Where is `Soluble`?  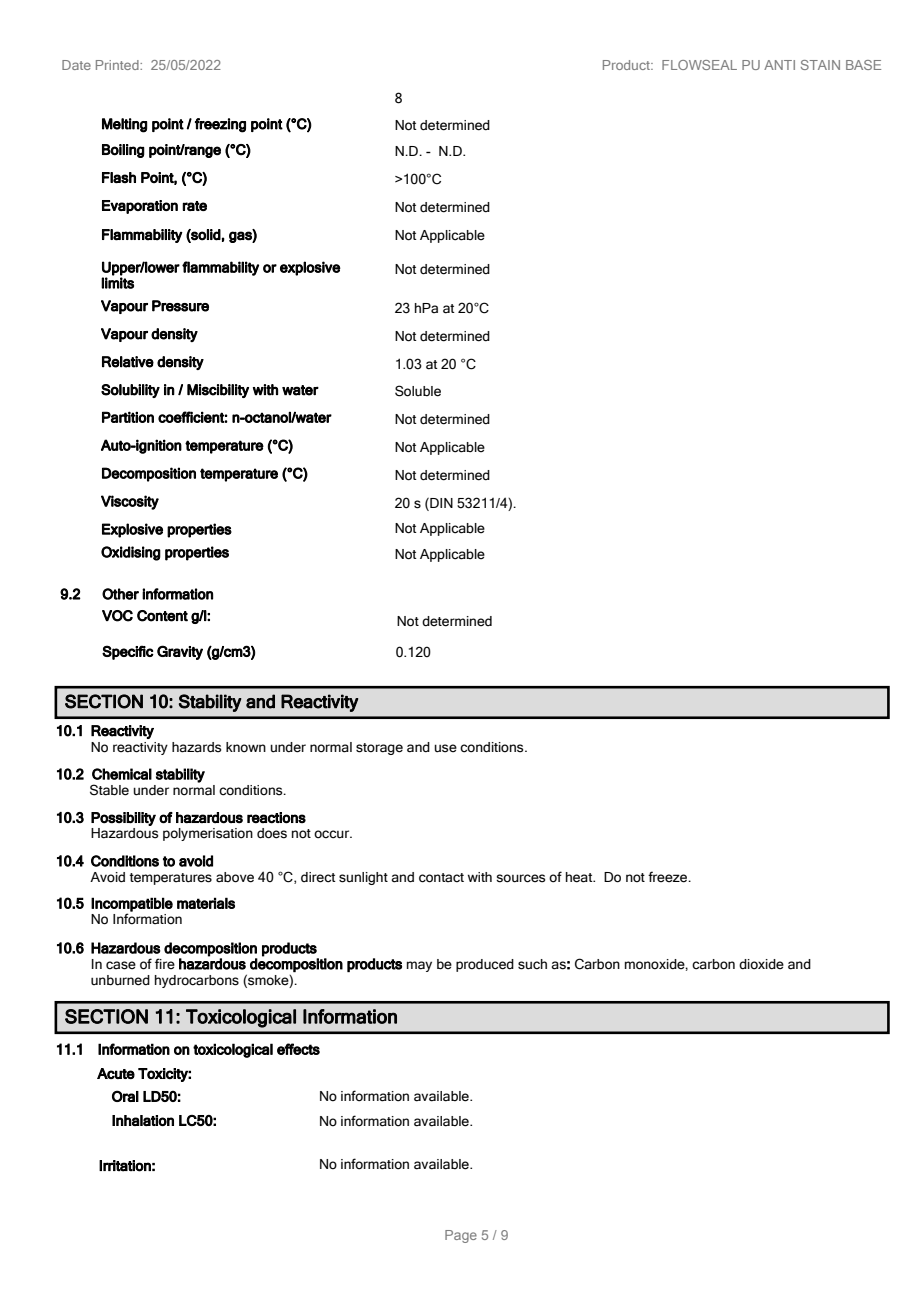
Soluble is located at coordinates (418, 391).
